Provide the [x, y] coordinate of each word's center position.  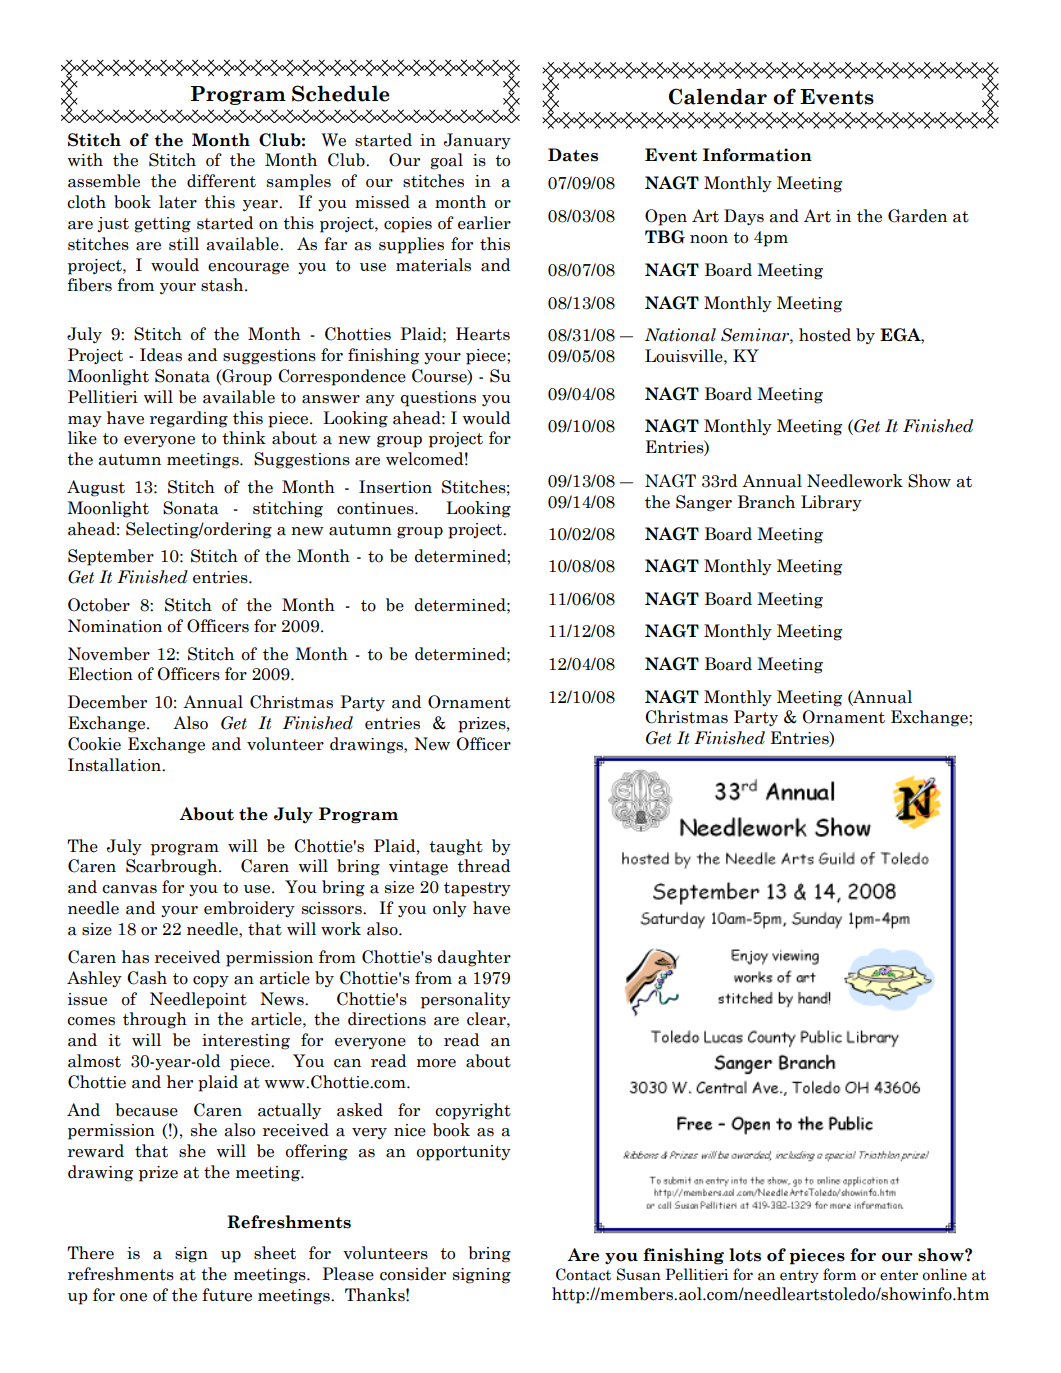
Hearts [483, 334]
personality [466, 1000]
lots [745, 1255]
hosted [825, 335]
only [450, 909]
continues [376, 508]
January [477, 141]
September [111, 557]
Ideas [161, 355]
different [221, 181]
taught [456, 847]
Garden [917, 216]
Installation [115, 765]
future [227, 1295]
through [155, 1020]
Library [831, 503]
